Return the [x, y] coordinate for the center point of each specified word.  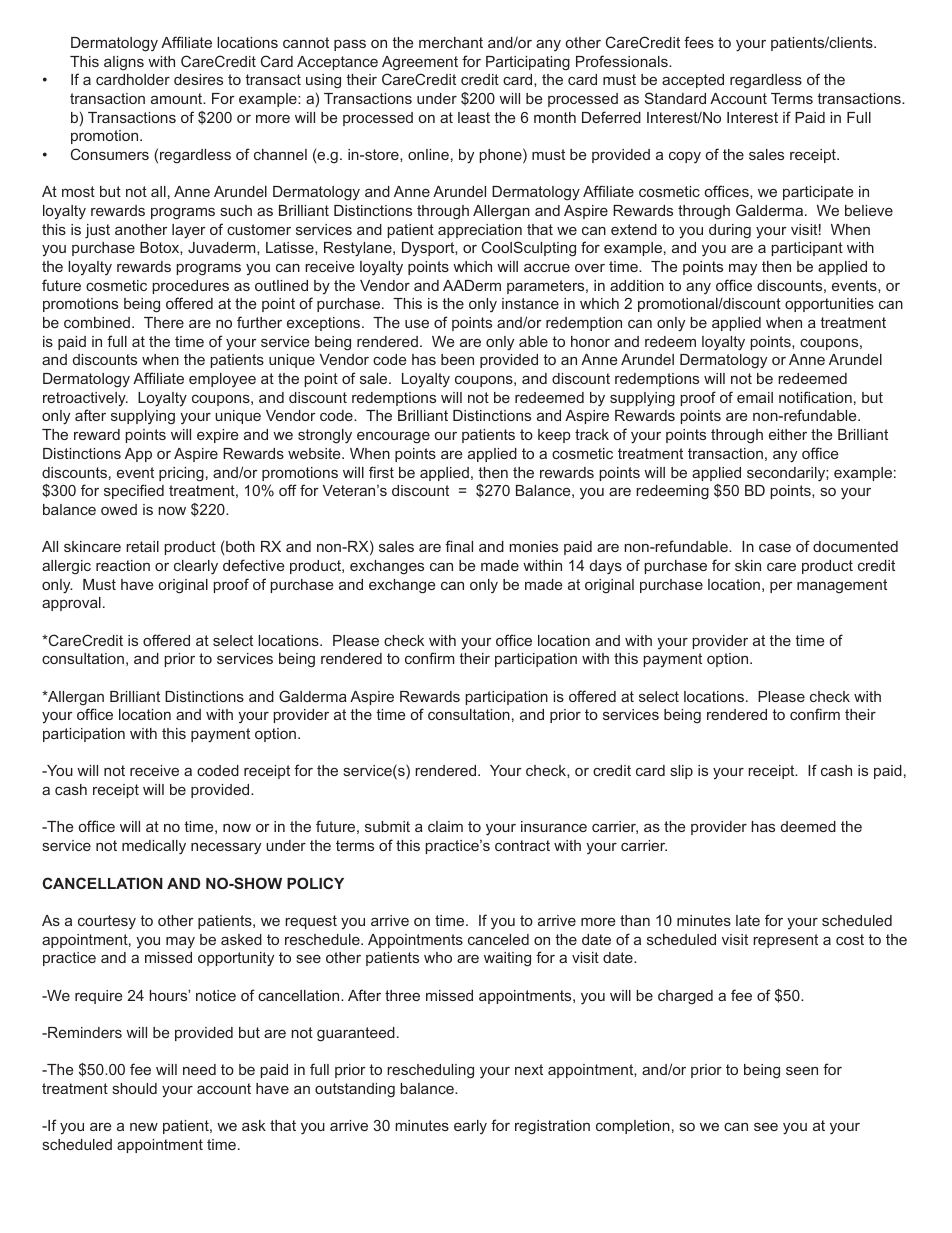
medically [154, 847]
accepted [693, 81]
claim [445, 826]
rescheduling [430, 1071]
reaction [123, 565]
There [164, 322]
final [459, 546]
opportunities [829, 305]
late [748, 920]
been [457, 359]
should [135, 1088]
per [781, 587]
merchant [451, 42]
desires [198, 79]
